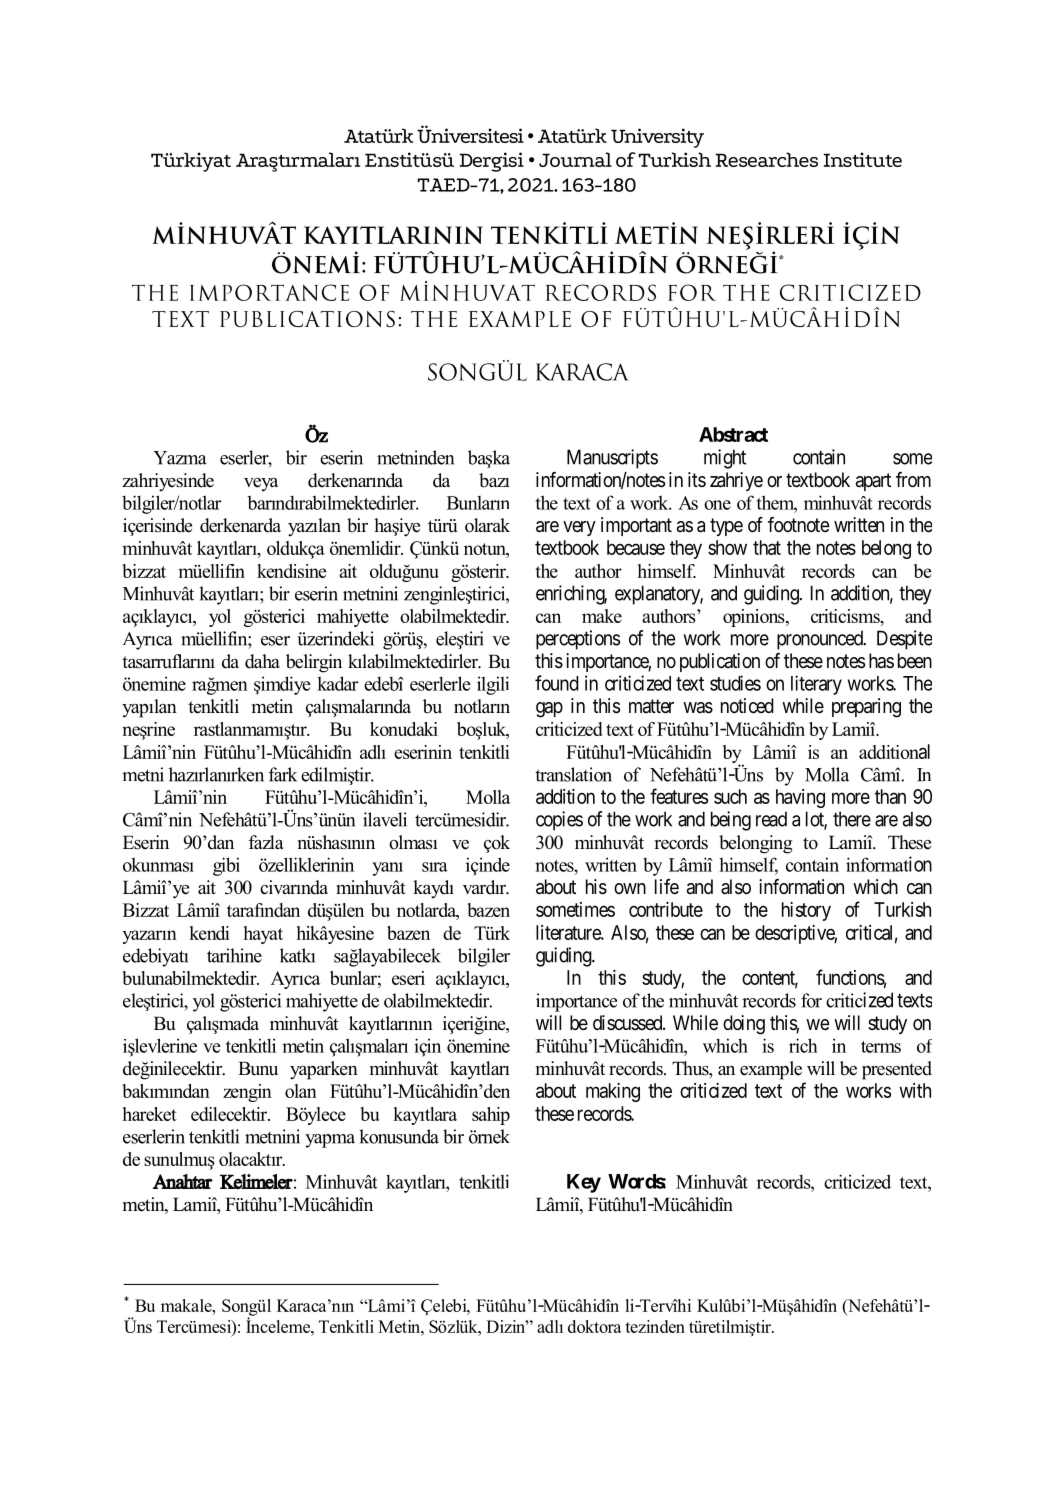 The height and width of the page is (1487, 1053). Describe the element at coordinates (487, 525) in the page. I see `olarak` at that location.
